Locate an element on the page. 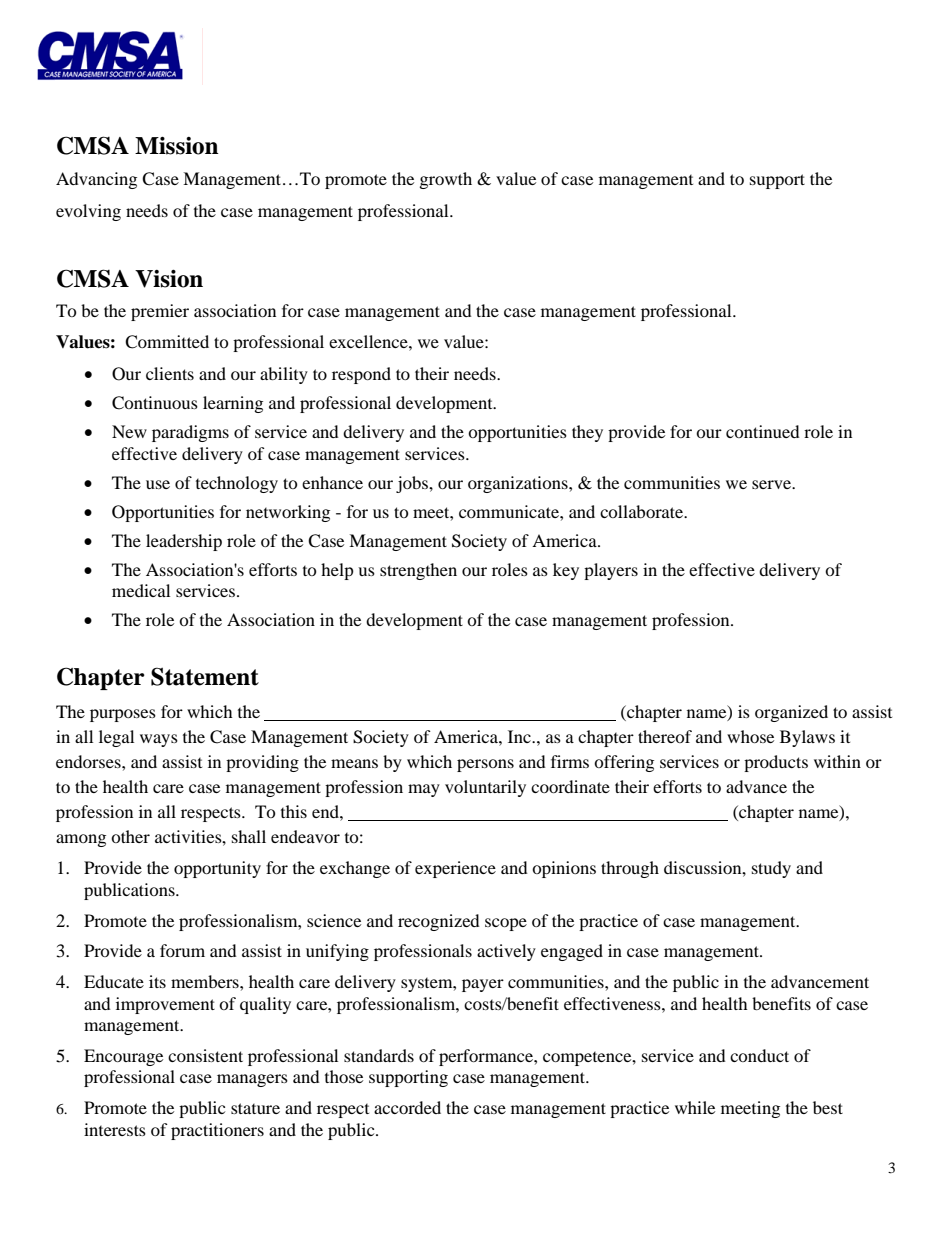 Image resolution: width=952 pixels, height=1233 pixels. organized is located at coordinates (791, 713).
